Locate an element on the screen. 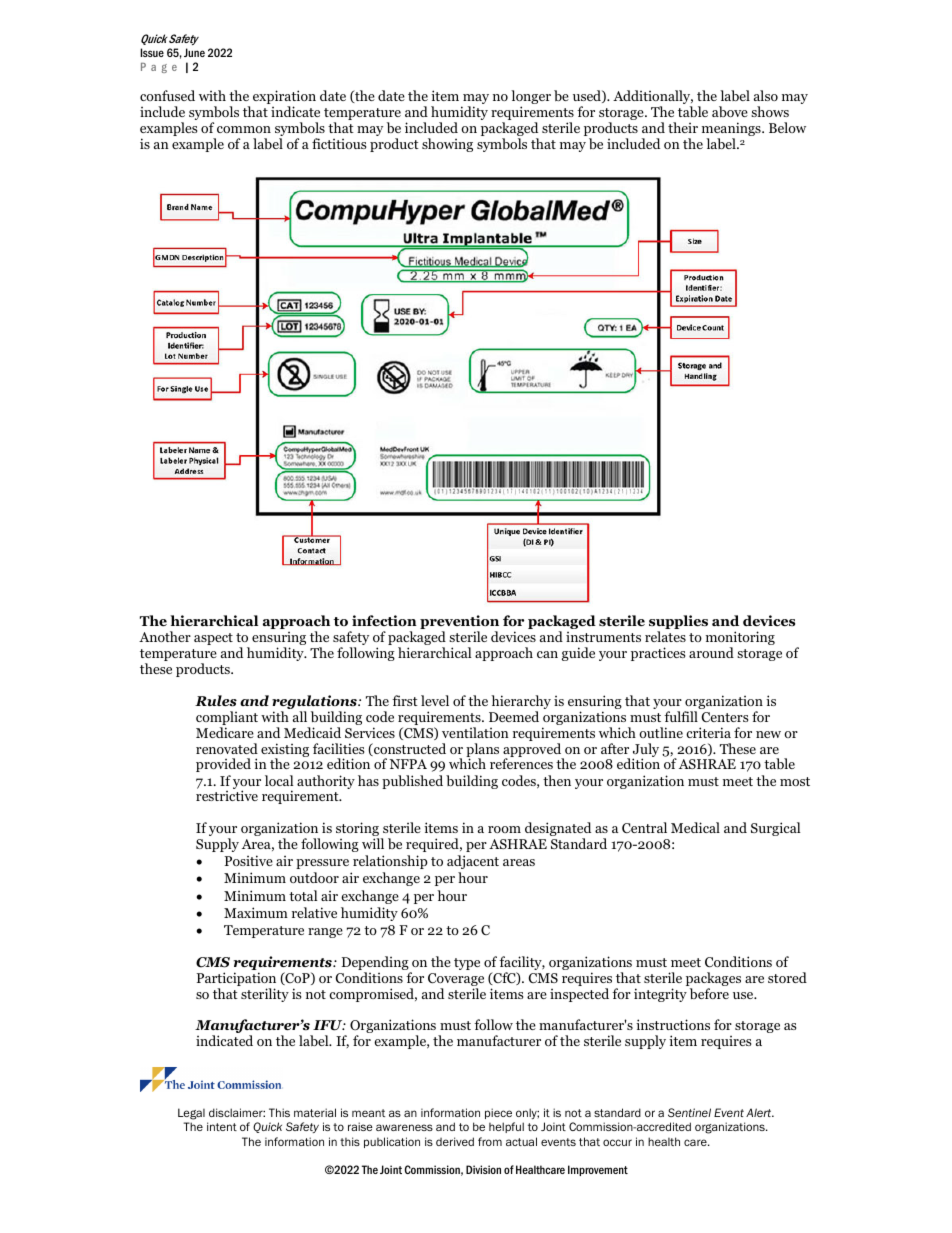 Image resolution: width=952 pixels, height=1233 pixels. plans is located at coordinates (482, 751).
